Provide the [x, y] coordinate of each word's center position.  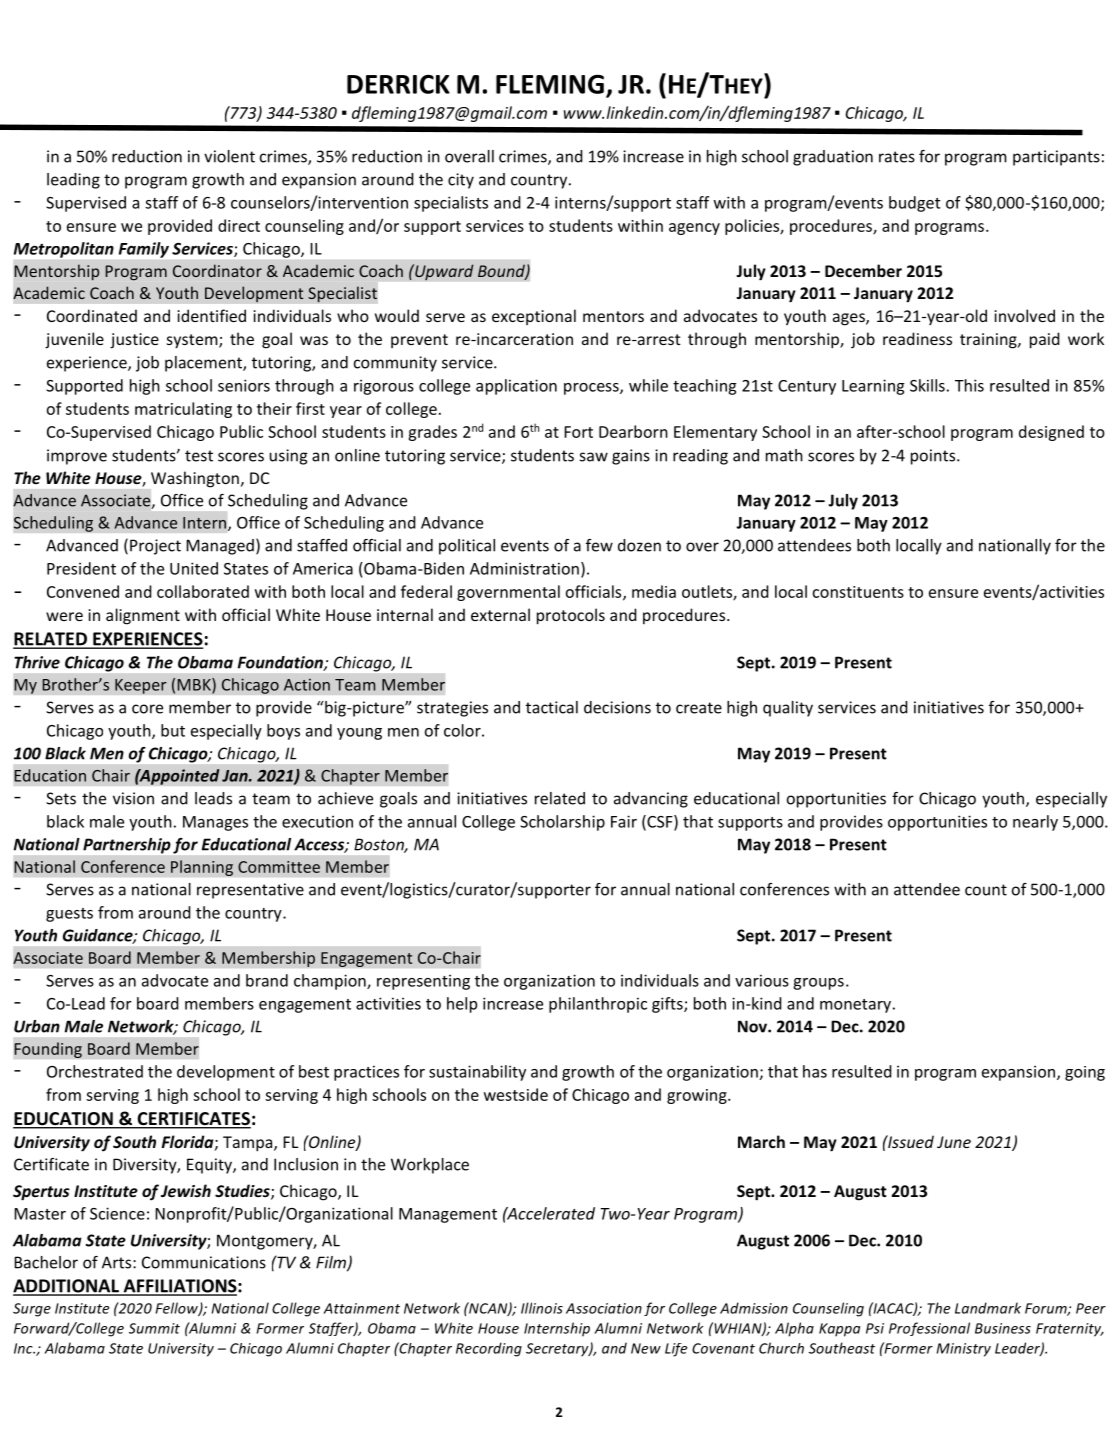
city [461, 181]
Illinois [542, 1308]
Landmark [988, 1308]
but [173, 730]
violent [229, 156]
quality [788, 709]
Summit [154, 1328]
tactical [552, 707]
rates [897, 157]
